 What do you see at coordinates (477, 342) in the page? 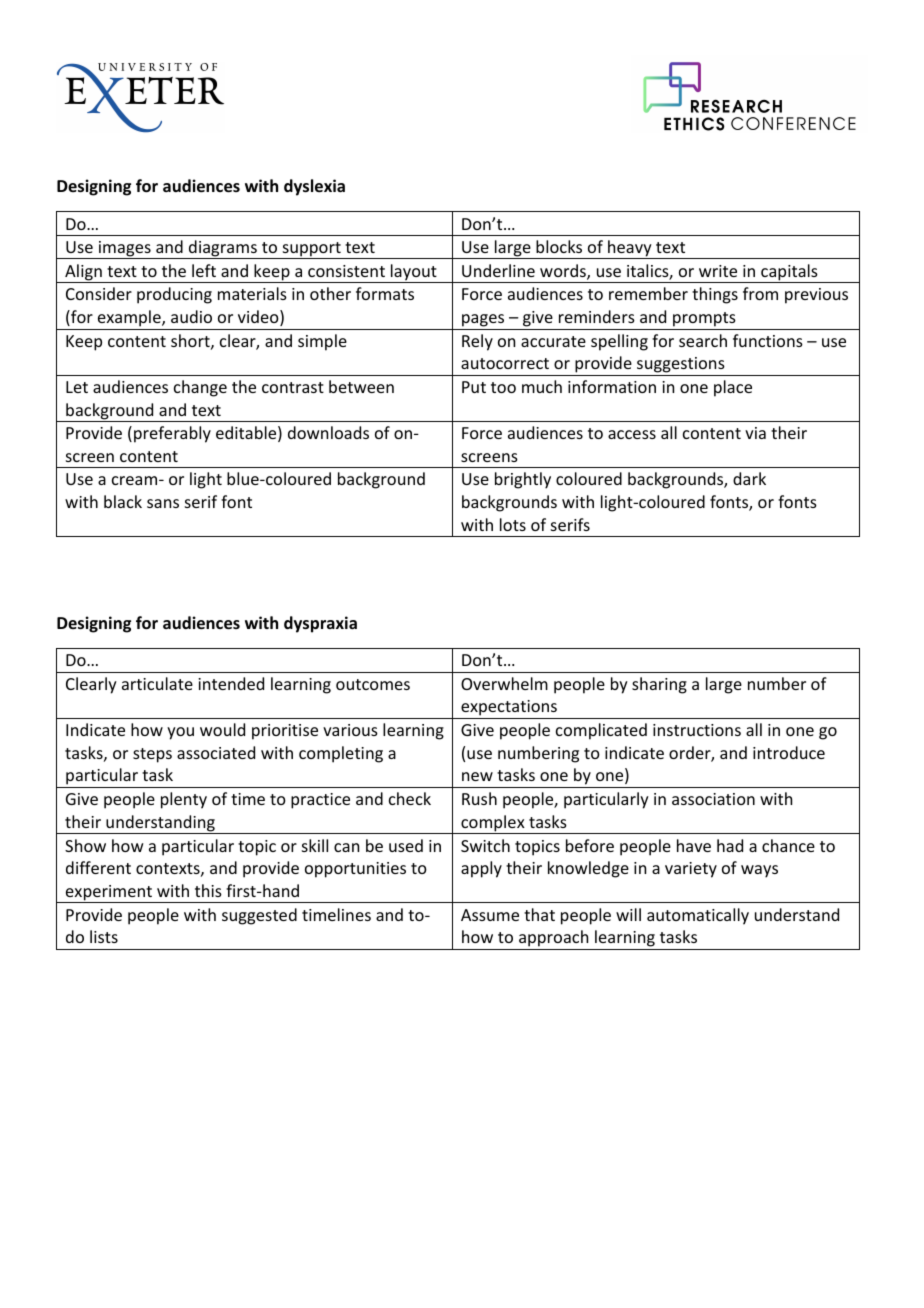
I see `Rely` at bounding box center [477, 342].
